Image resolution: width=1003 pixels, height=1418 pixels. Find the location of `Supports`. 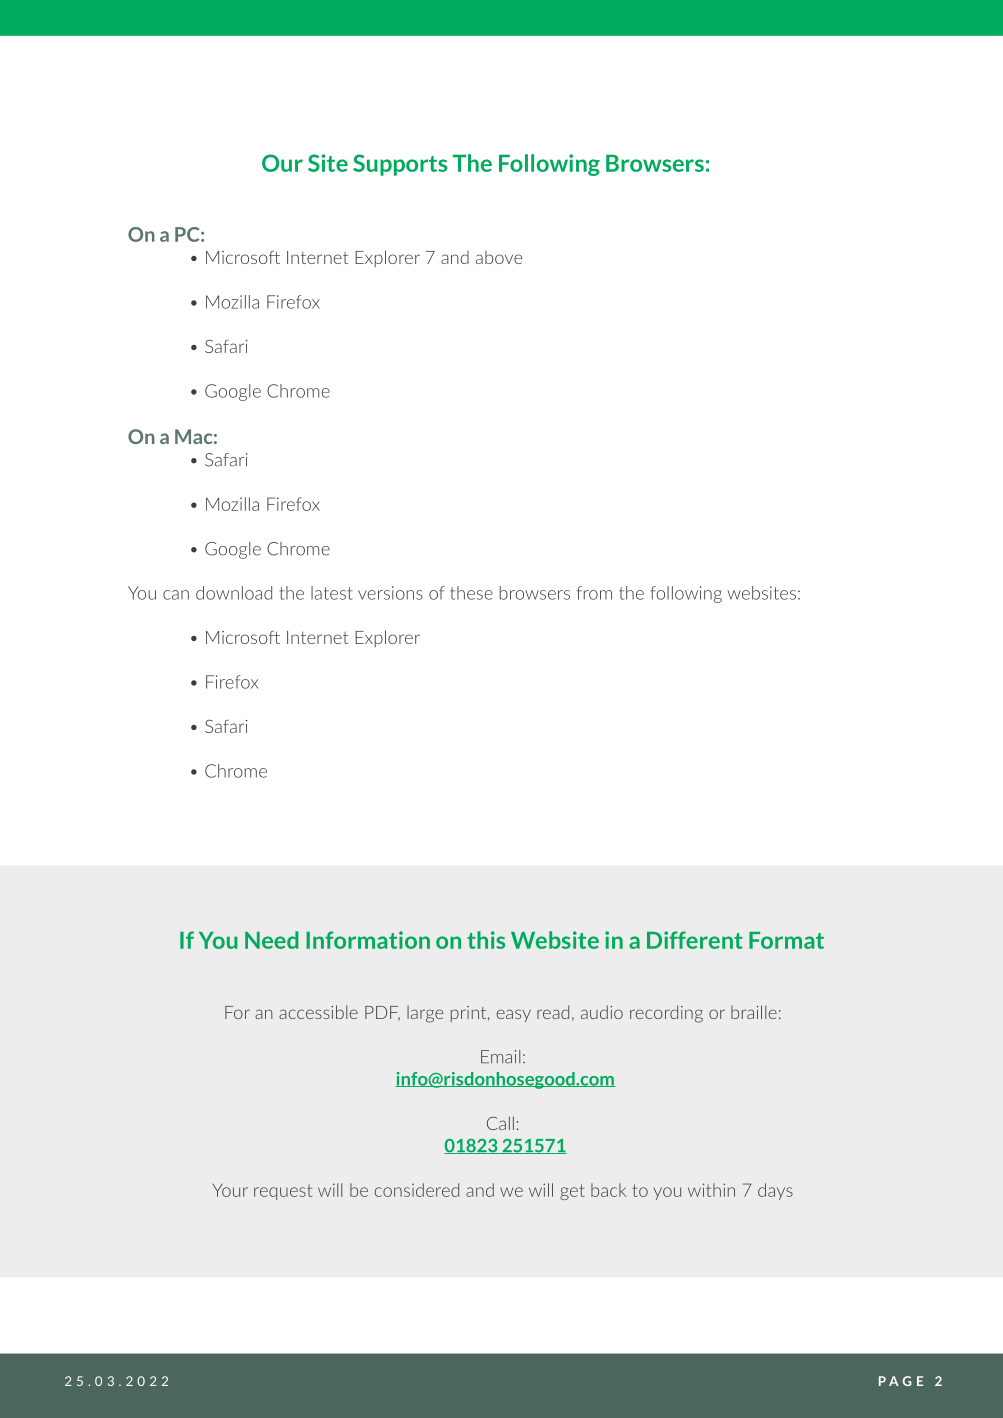

Supports is located at coordinates (400, 165).
